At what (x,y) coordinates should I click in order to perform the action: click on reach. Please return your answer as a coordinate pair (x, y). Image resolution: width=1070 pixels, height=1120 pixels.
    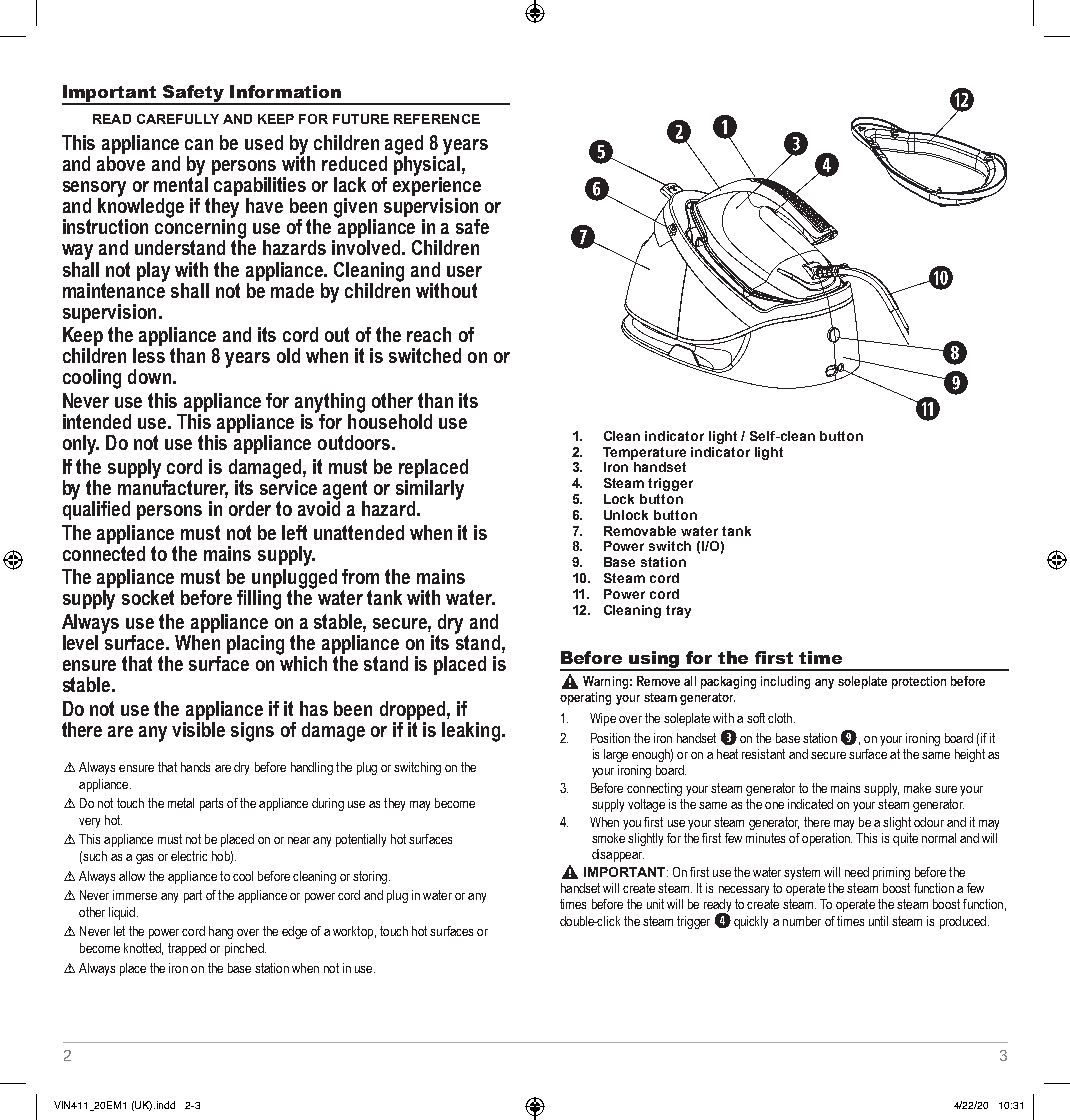
    Looking at the image, I should click on (429, 334).
